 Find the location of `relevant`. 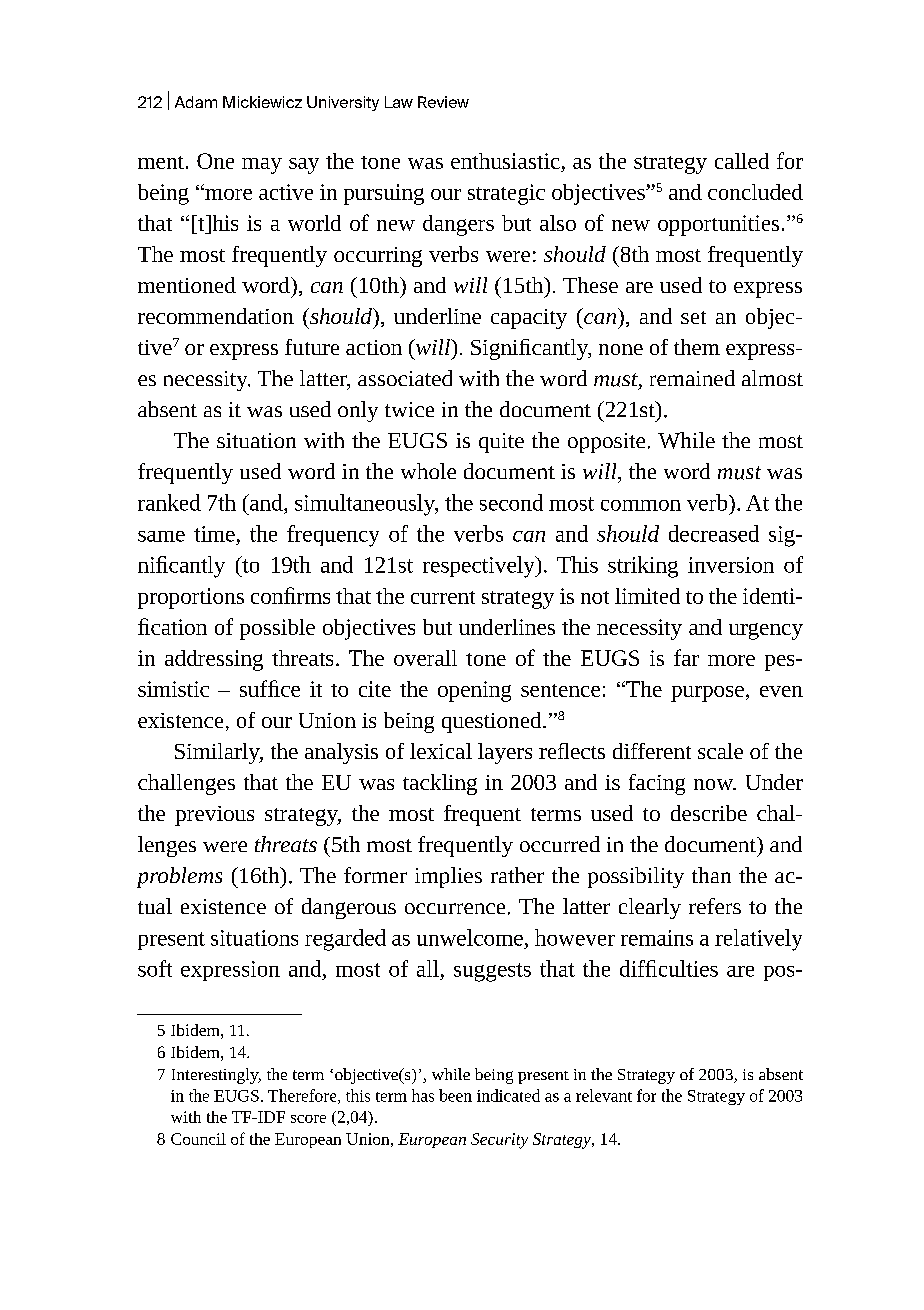

relevant is located at coordinates (604, 1095).
